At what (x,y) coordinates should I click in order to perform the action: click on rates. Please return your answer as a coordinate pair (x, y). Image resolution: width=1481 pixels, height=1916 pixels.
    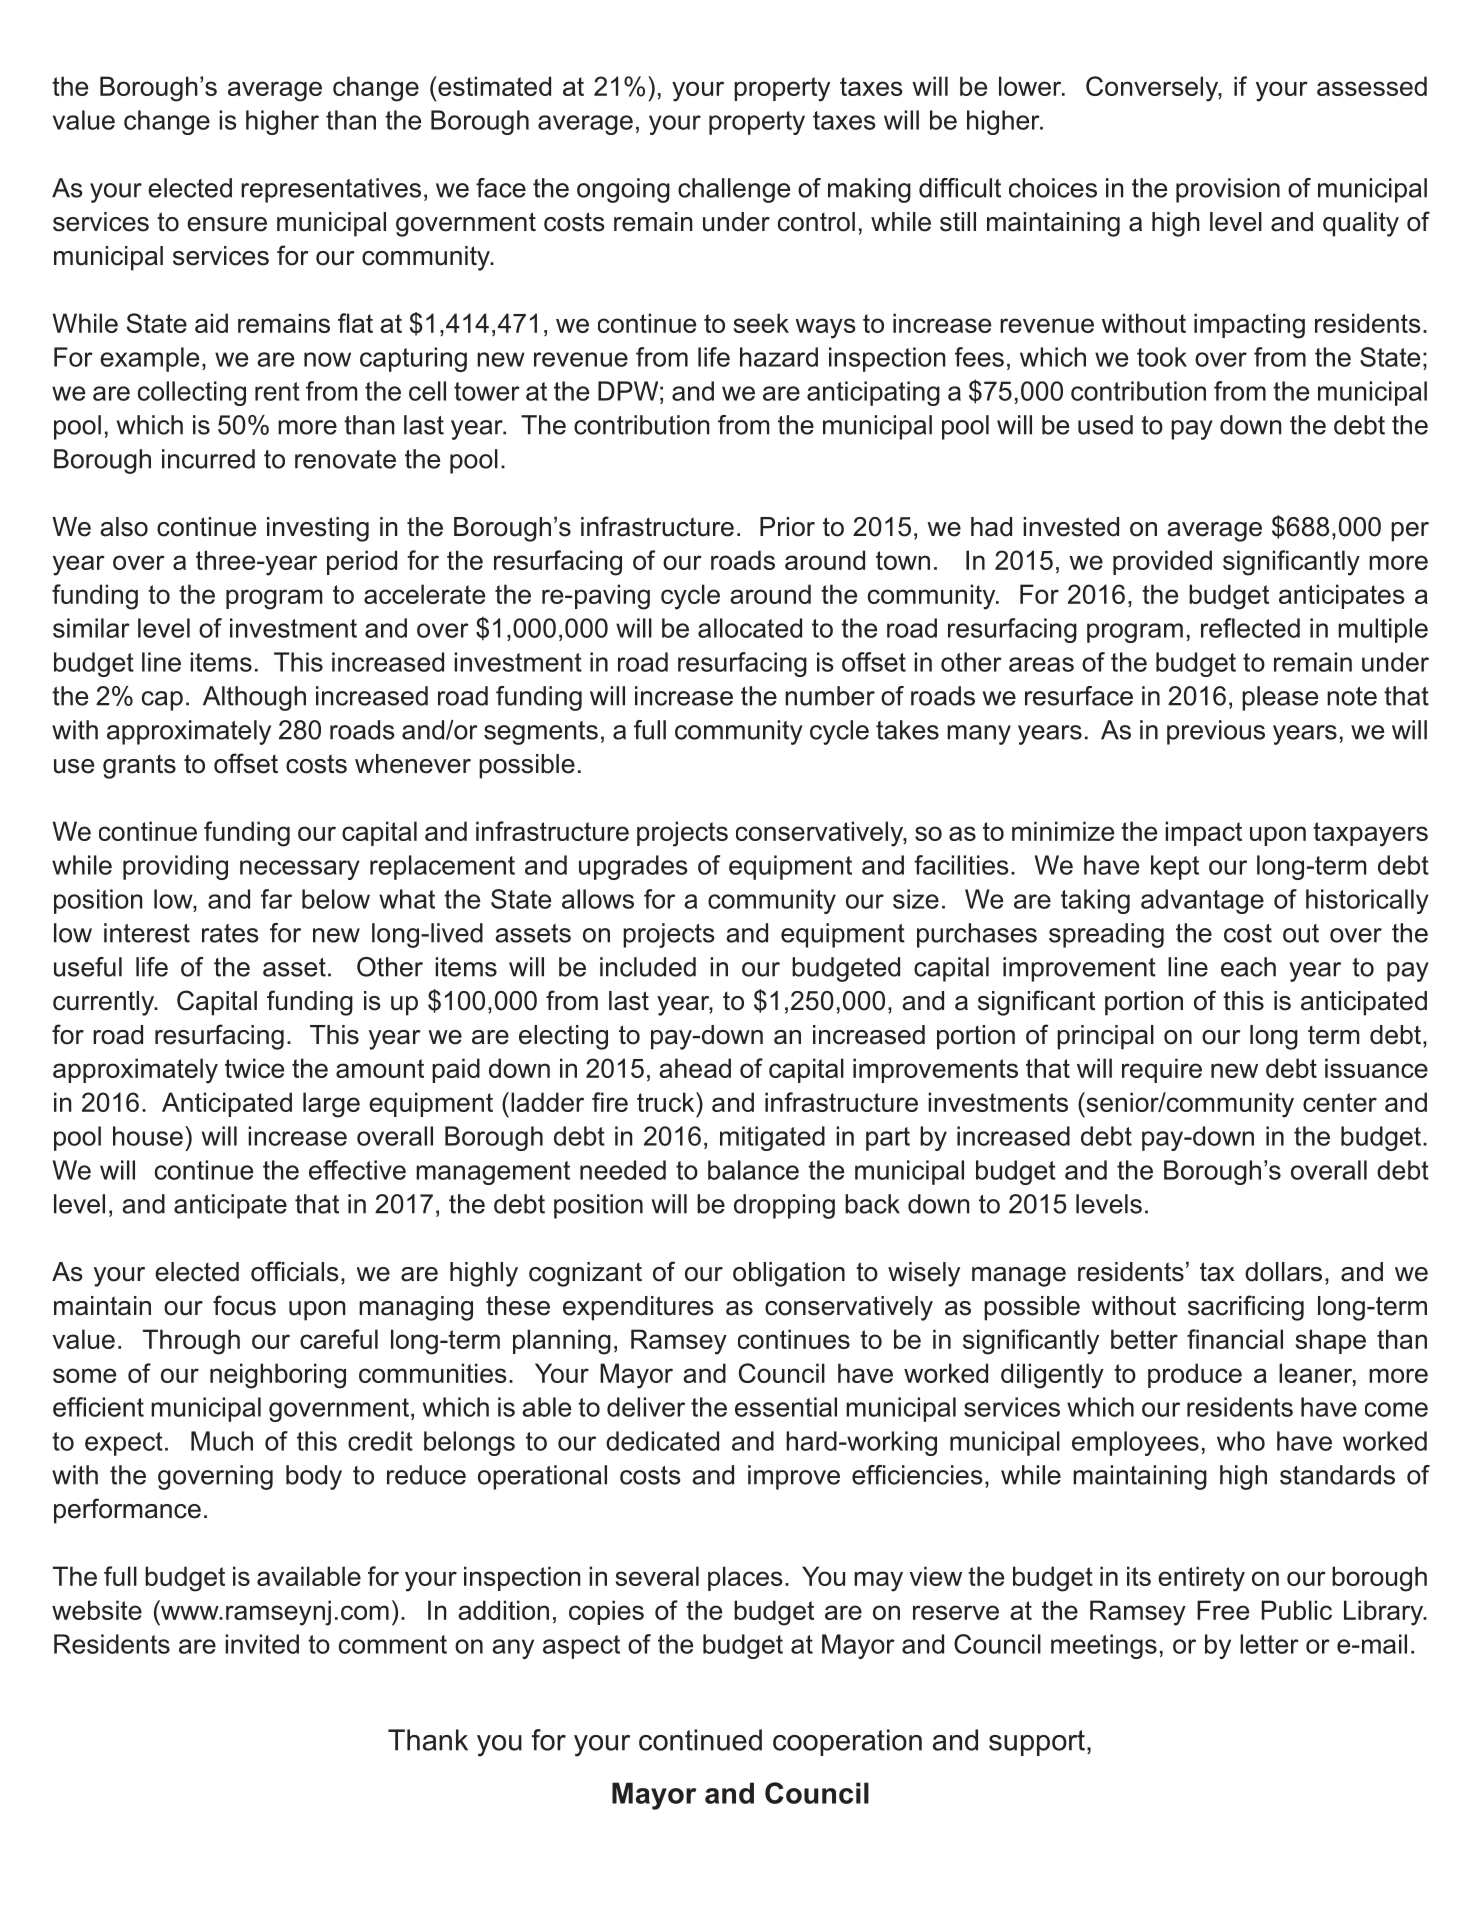
    Looking at the image, I should click on (230, 933).
